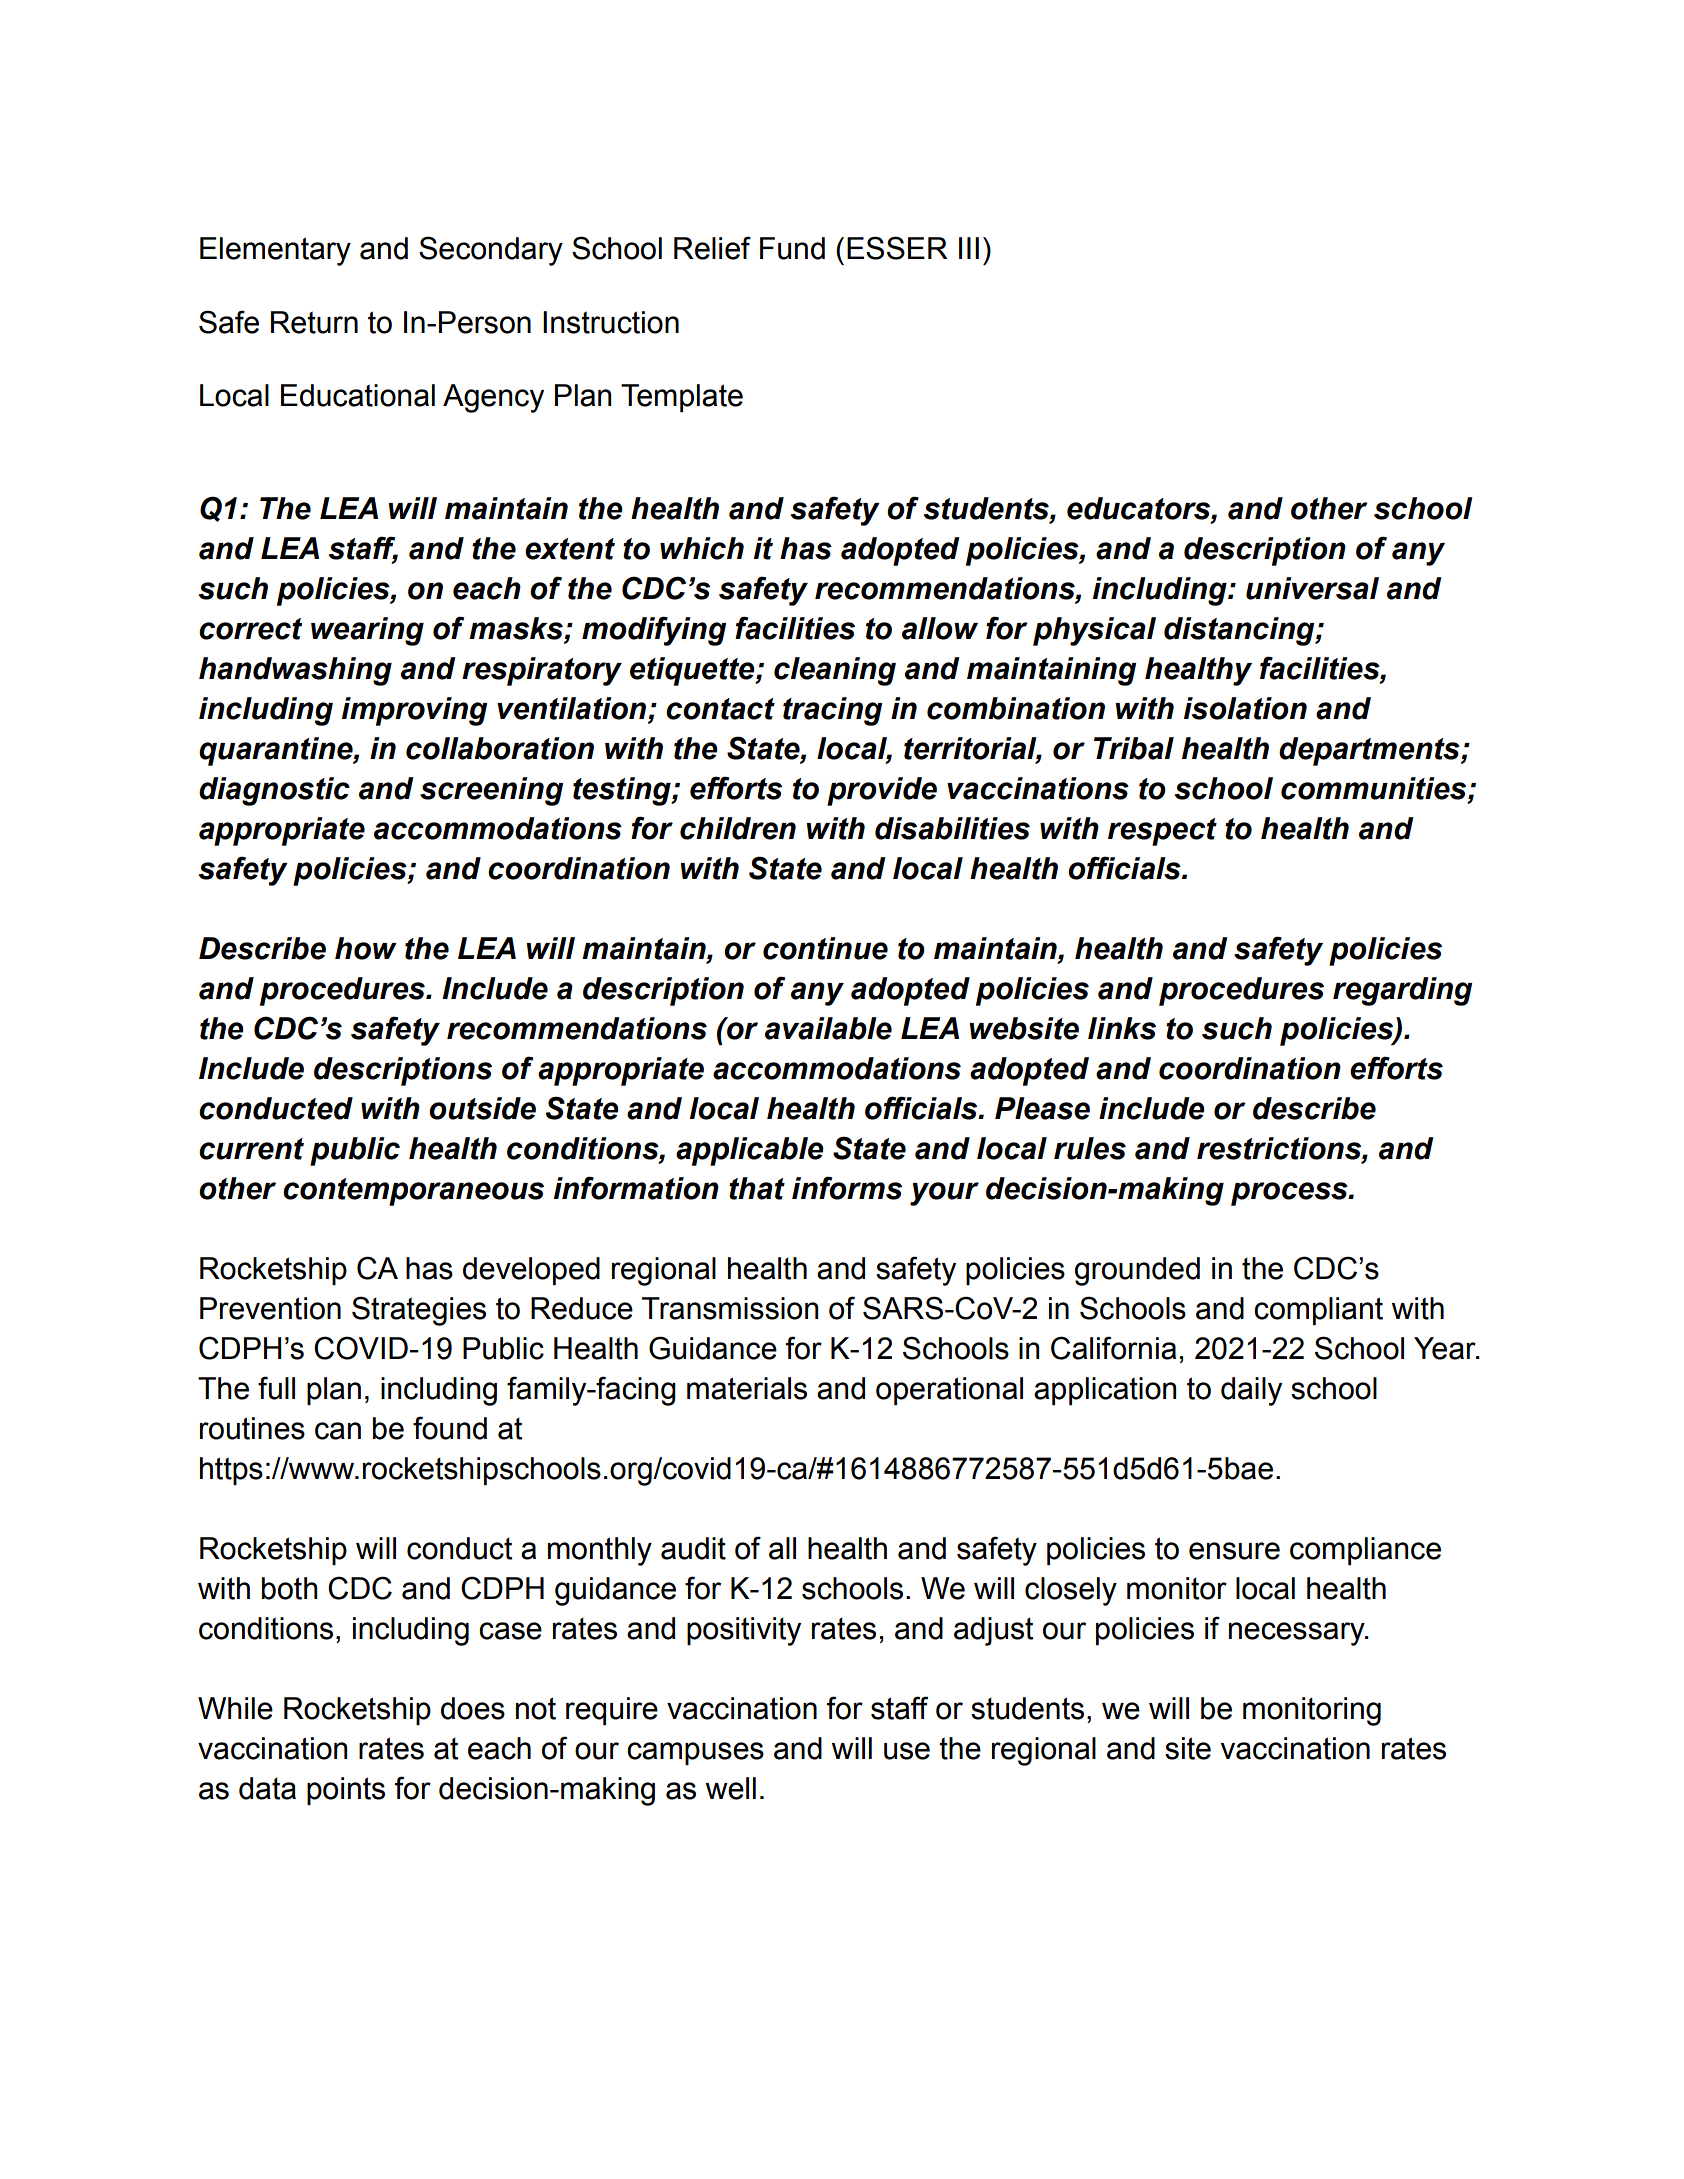  I want to click on Return, so click(314, 322).
